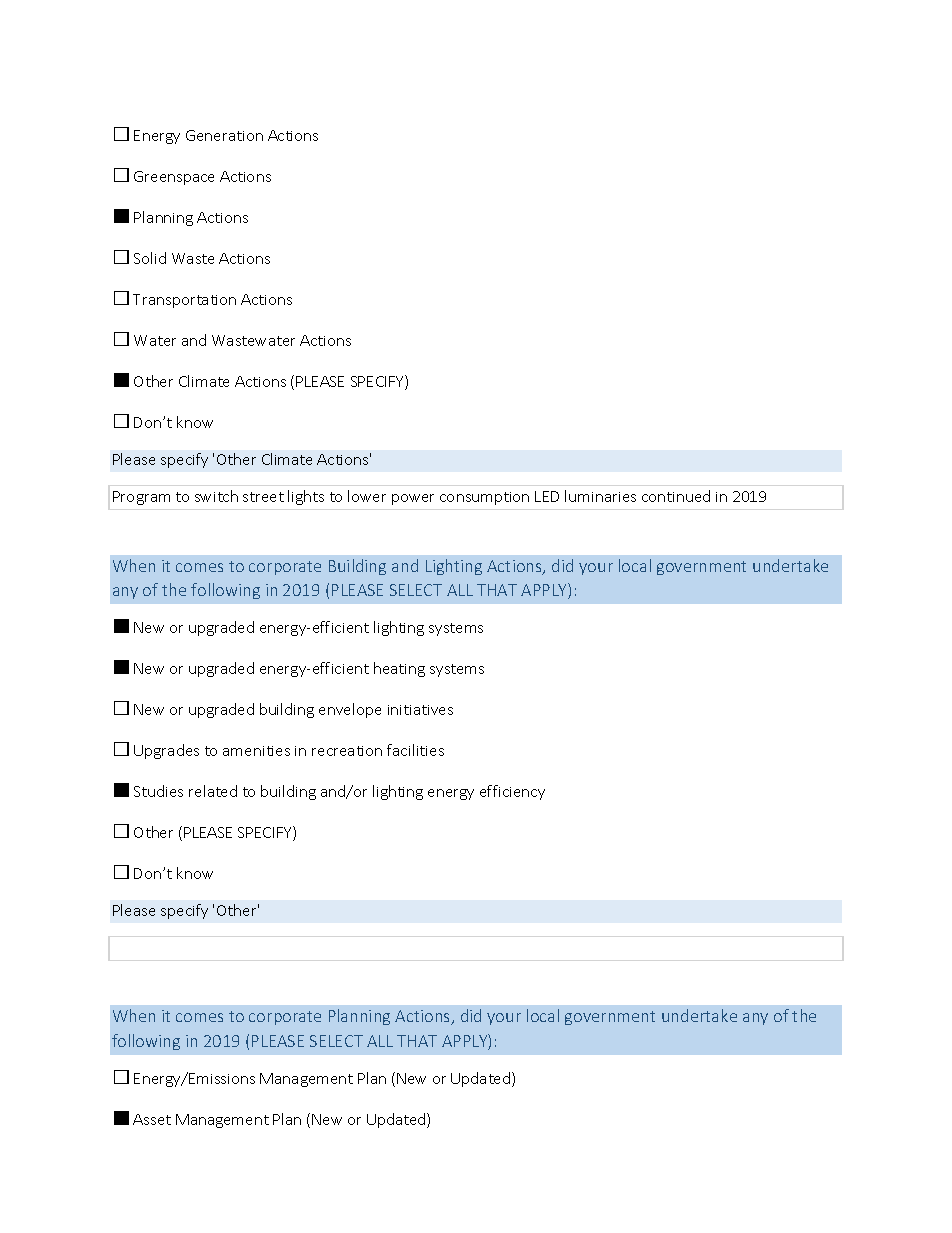 The image size is (952, 1233). Describe the element at coordinates (367, 496) in the document. I see `lower` at that location.
